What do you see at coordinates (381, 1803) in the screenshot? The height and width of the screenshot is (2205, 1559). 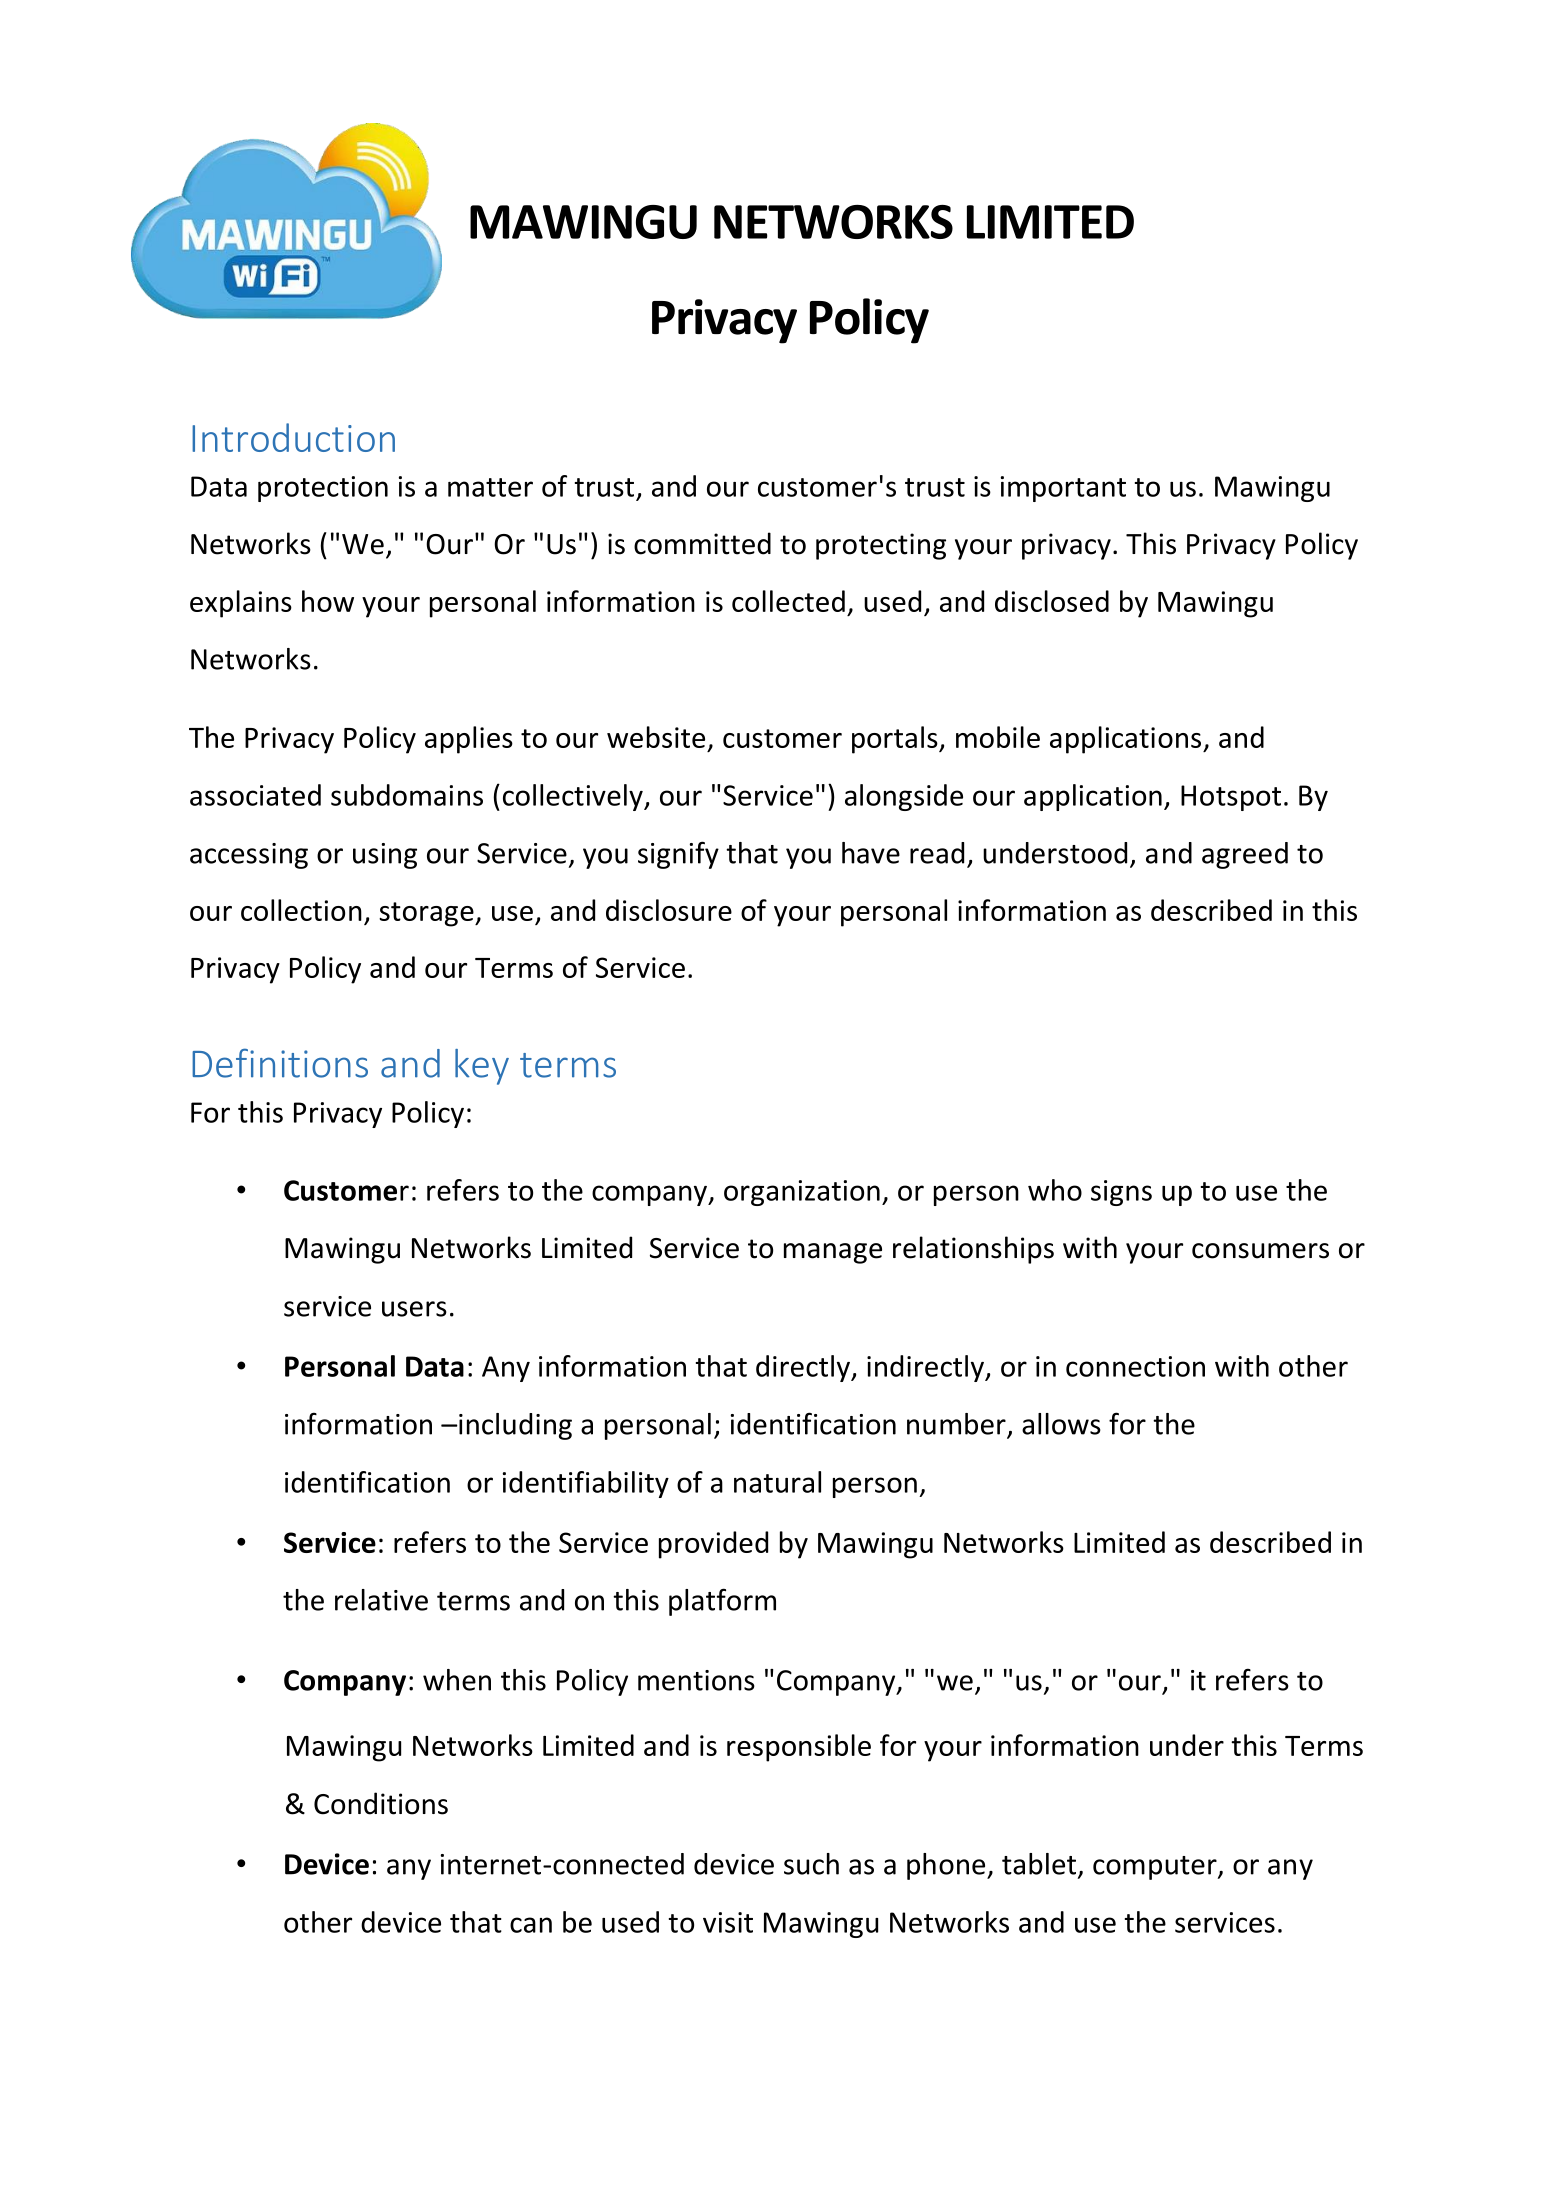 I see `Conditions` at bounding box center [381, 1803].
